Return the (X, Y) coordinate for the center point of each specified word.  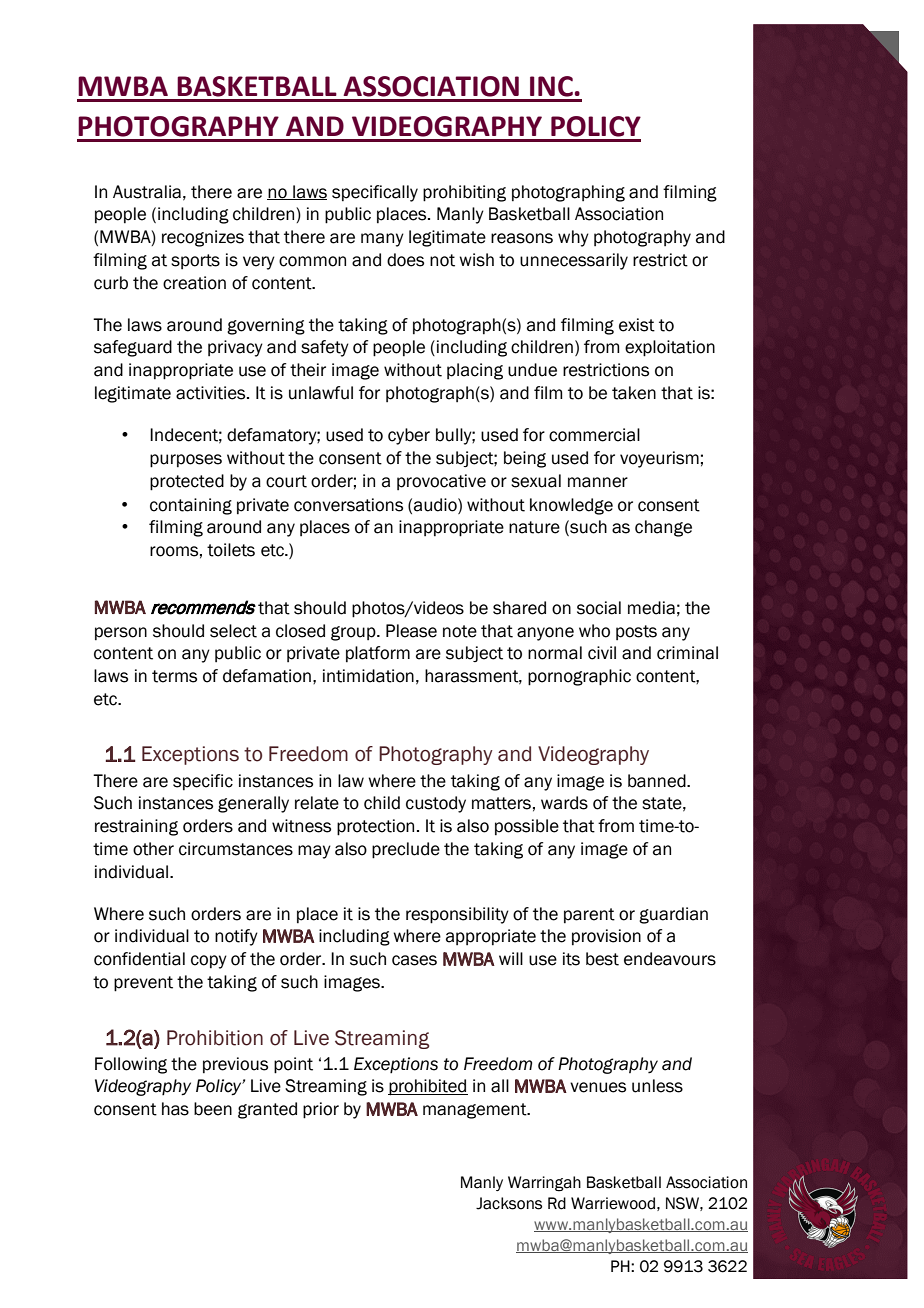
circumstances (236, 849)
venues (598, 1087)
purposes (186, 461)
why (573, 238)
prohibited (428, 1087)
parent (589, 916)
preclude (406, 850)
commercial (594, 435)
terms (174, 676)
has (175, 1109)
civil (602, 653)
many (382, 240)
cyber (409, 436)
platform (378, 654)
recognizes (203, 238)
